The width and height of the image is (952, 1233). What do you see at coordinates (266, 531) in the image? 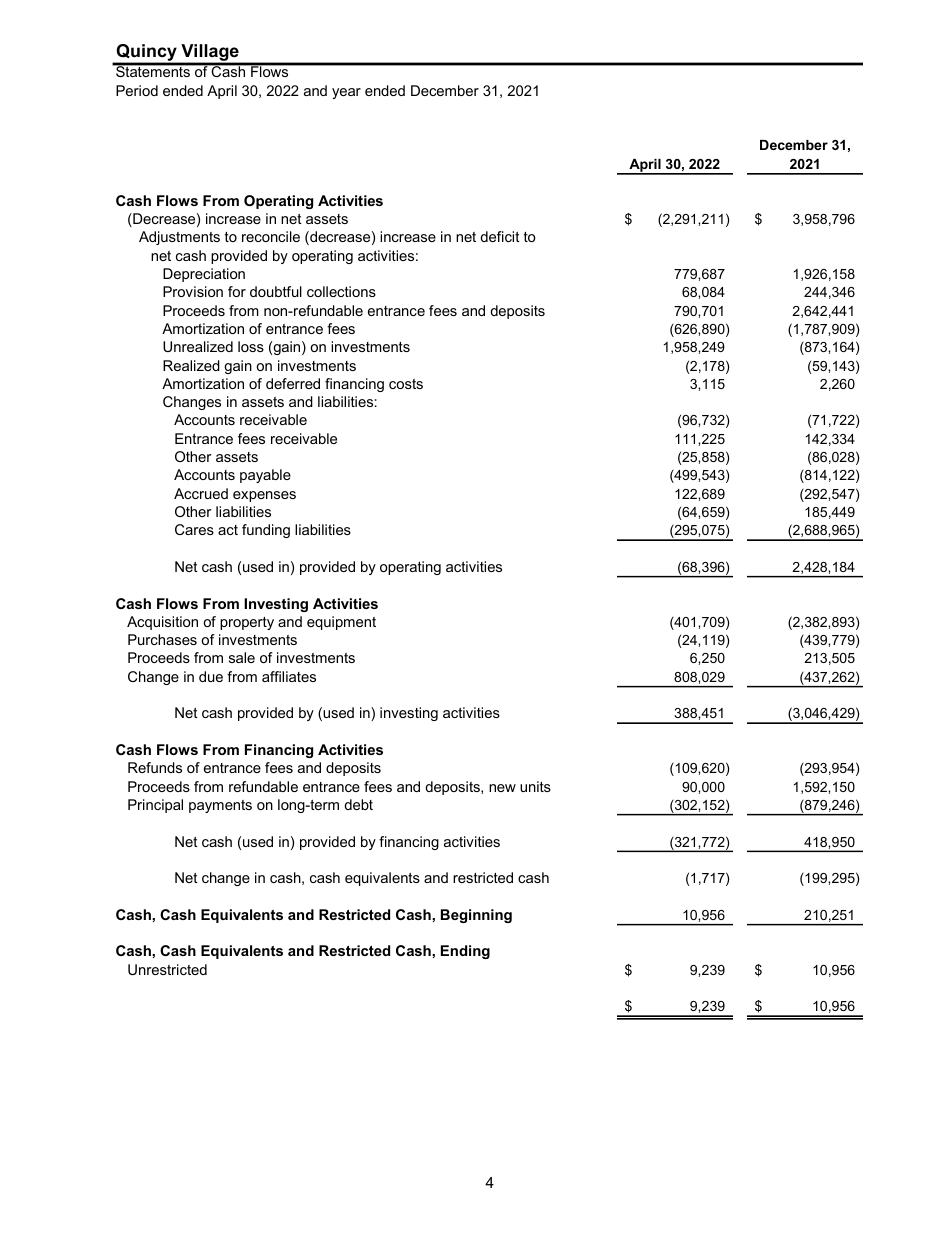
I see `funding` at bounding box center [266, 531].
